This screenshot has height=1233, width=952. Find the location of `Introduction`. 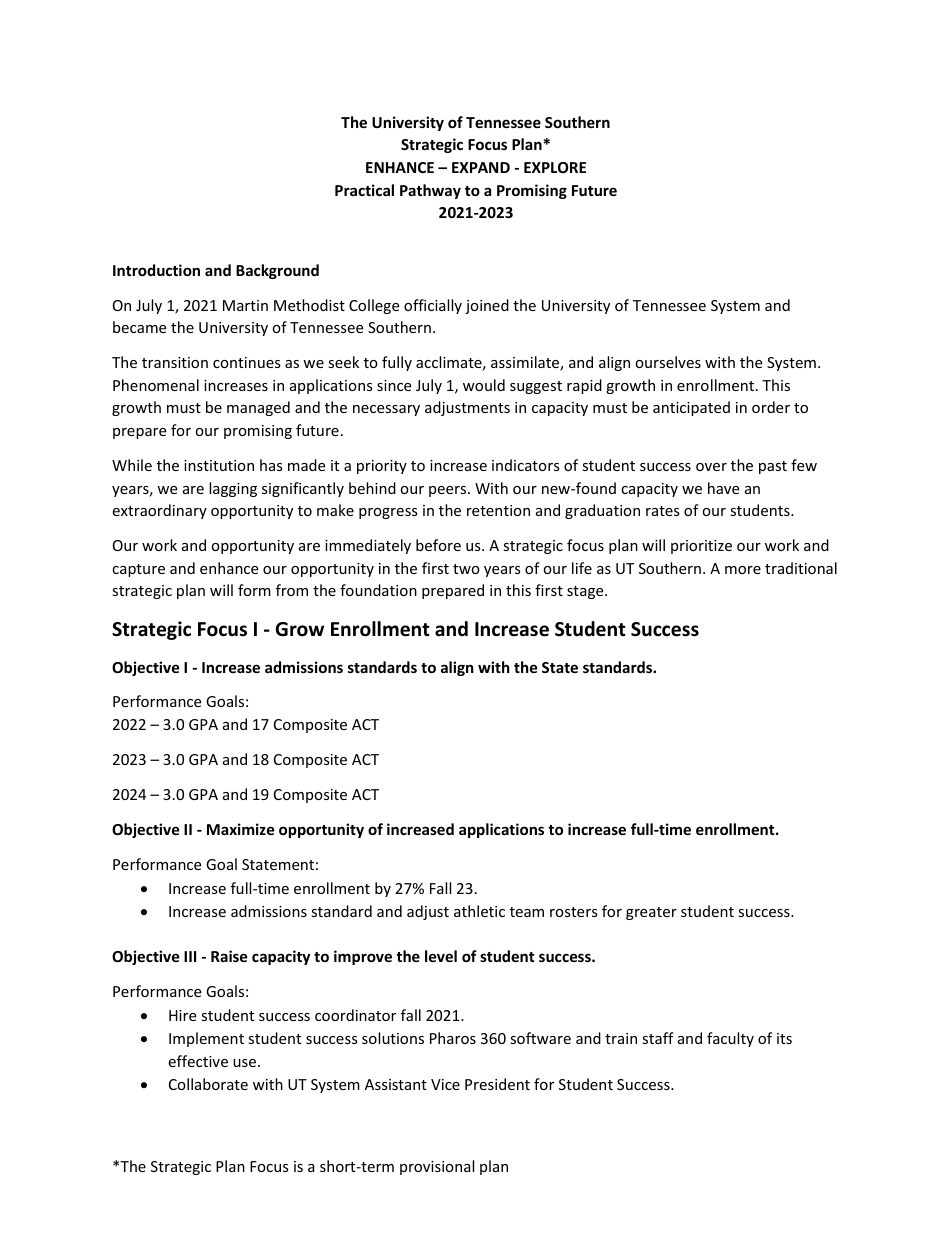

Introduction is located at coordinates (156, 270).
